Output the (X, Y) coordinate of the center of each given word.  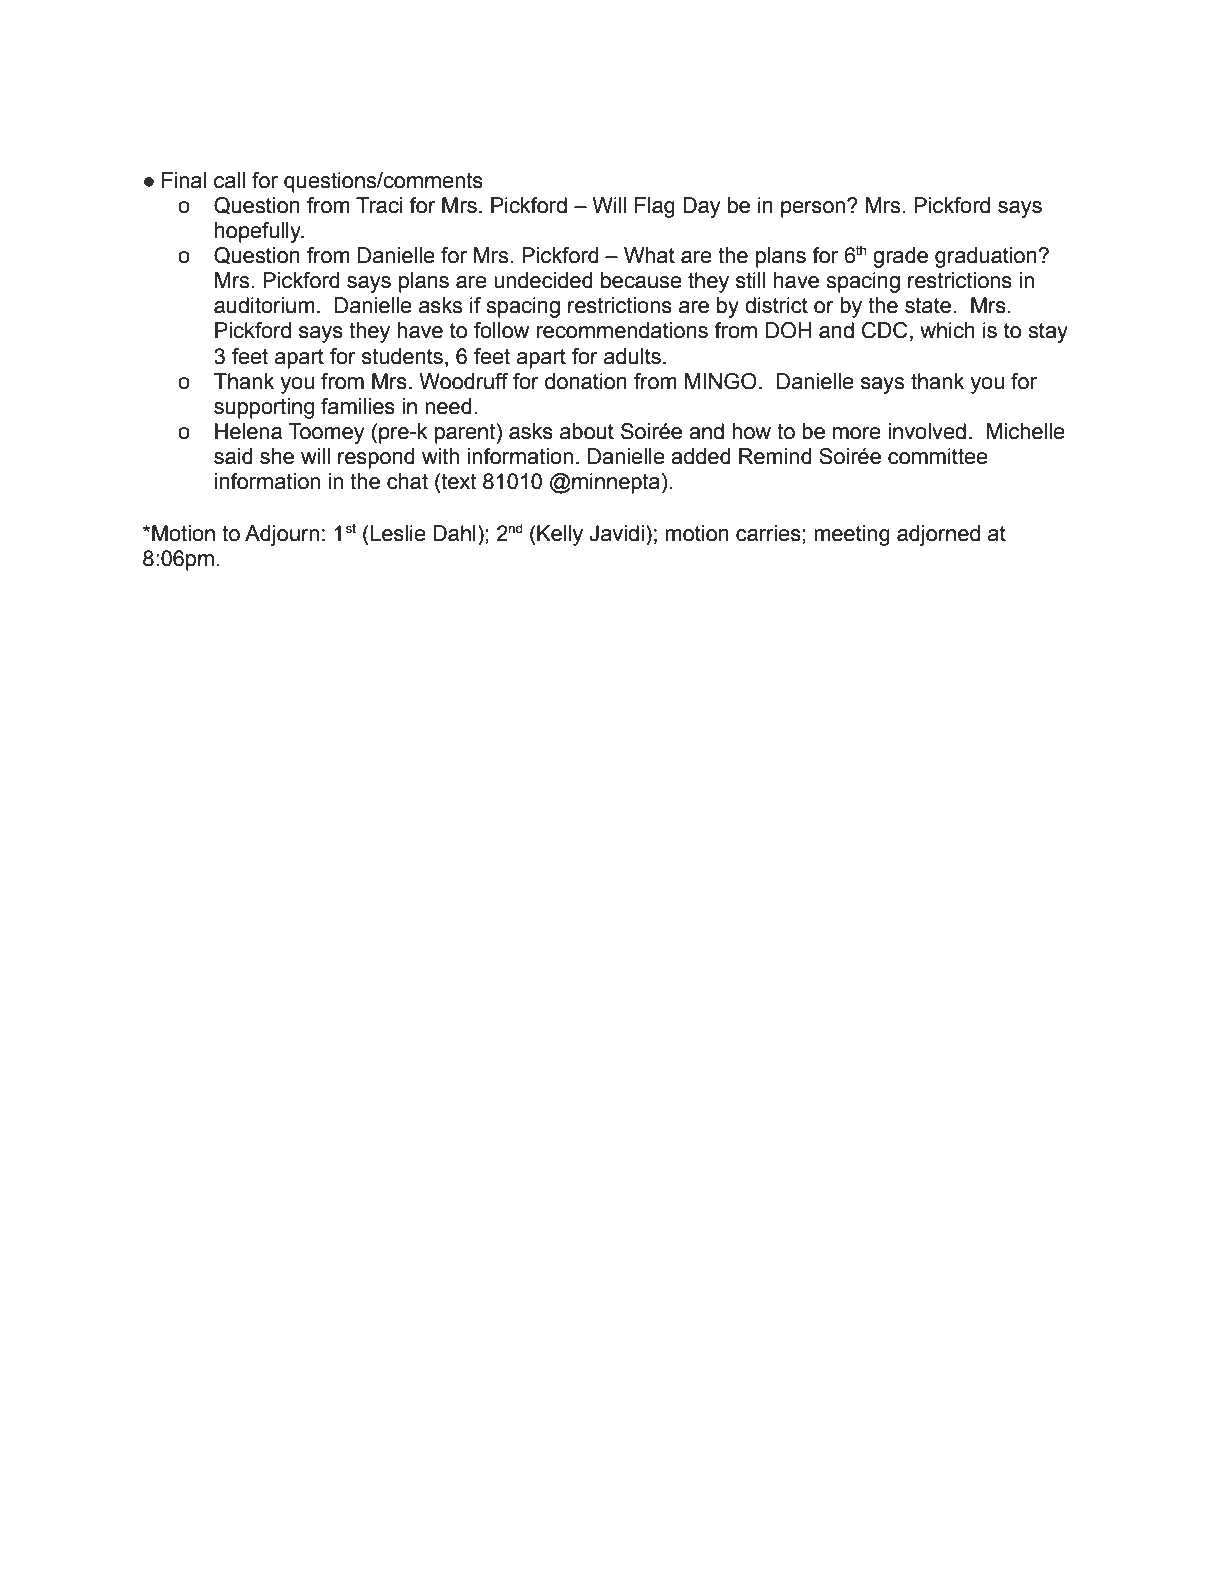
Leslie (397, 533)
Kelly (559, 535)
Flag (655, 207)
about (587, 431)
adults (632, 356)
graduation (987, 257)
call (229, 180)
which (947, 330)
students (402, 356)
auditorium (264, 305)
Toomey (326, 433)
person (814, 208)
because (641, 280)
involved (927, 431)
